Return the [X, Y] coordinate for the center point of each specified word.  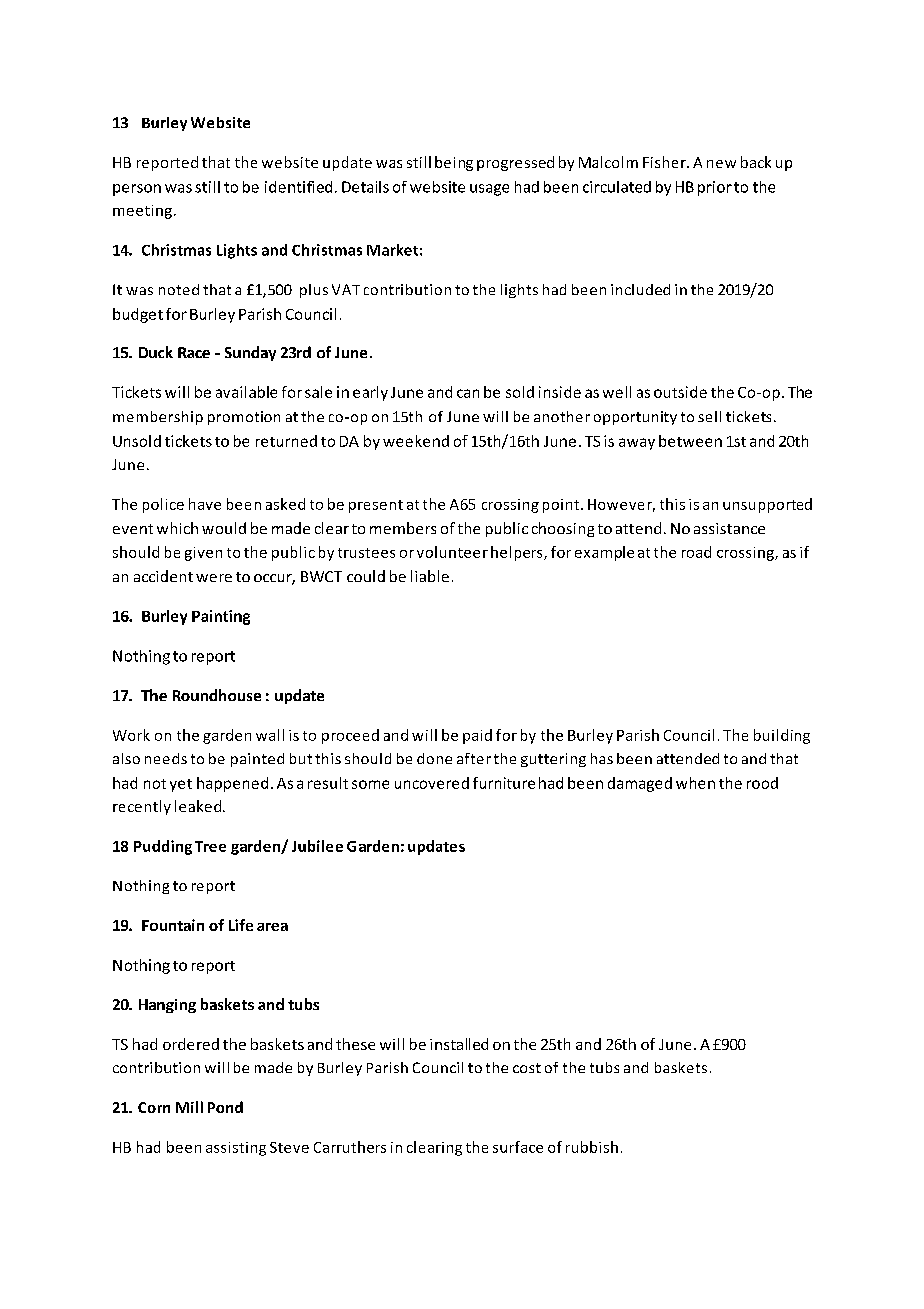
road [696, 552]
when [695, 783]
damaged [640, 784]
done [434, 758]
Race [194, 352]
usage [489, 190]
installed [459, 1044]
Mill [189, 1107]
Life [241, 925]
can [468, 393]
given [203, 554]
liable [430, 576]
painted [257, 760]
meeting [144, 212]
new [721, 164]
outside [680, 392]
